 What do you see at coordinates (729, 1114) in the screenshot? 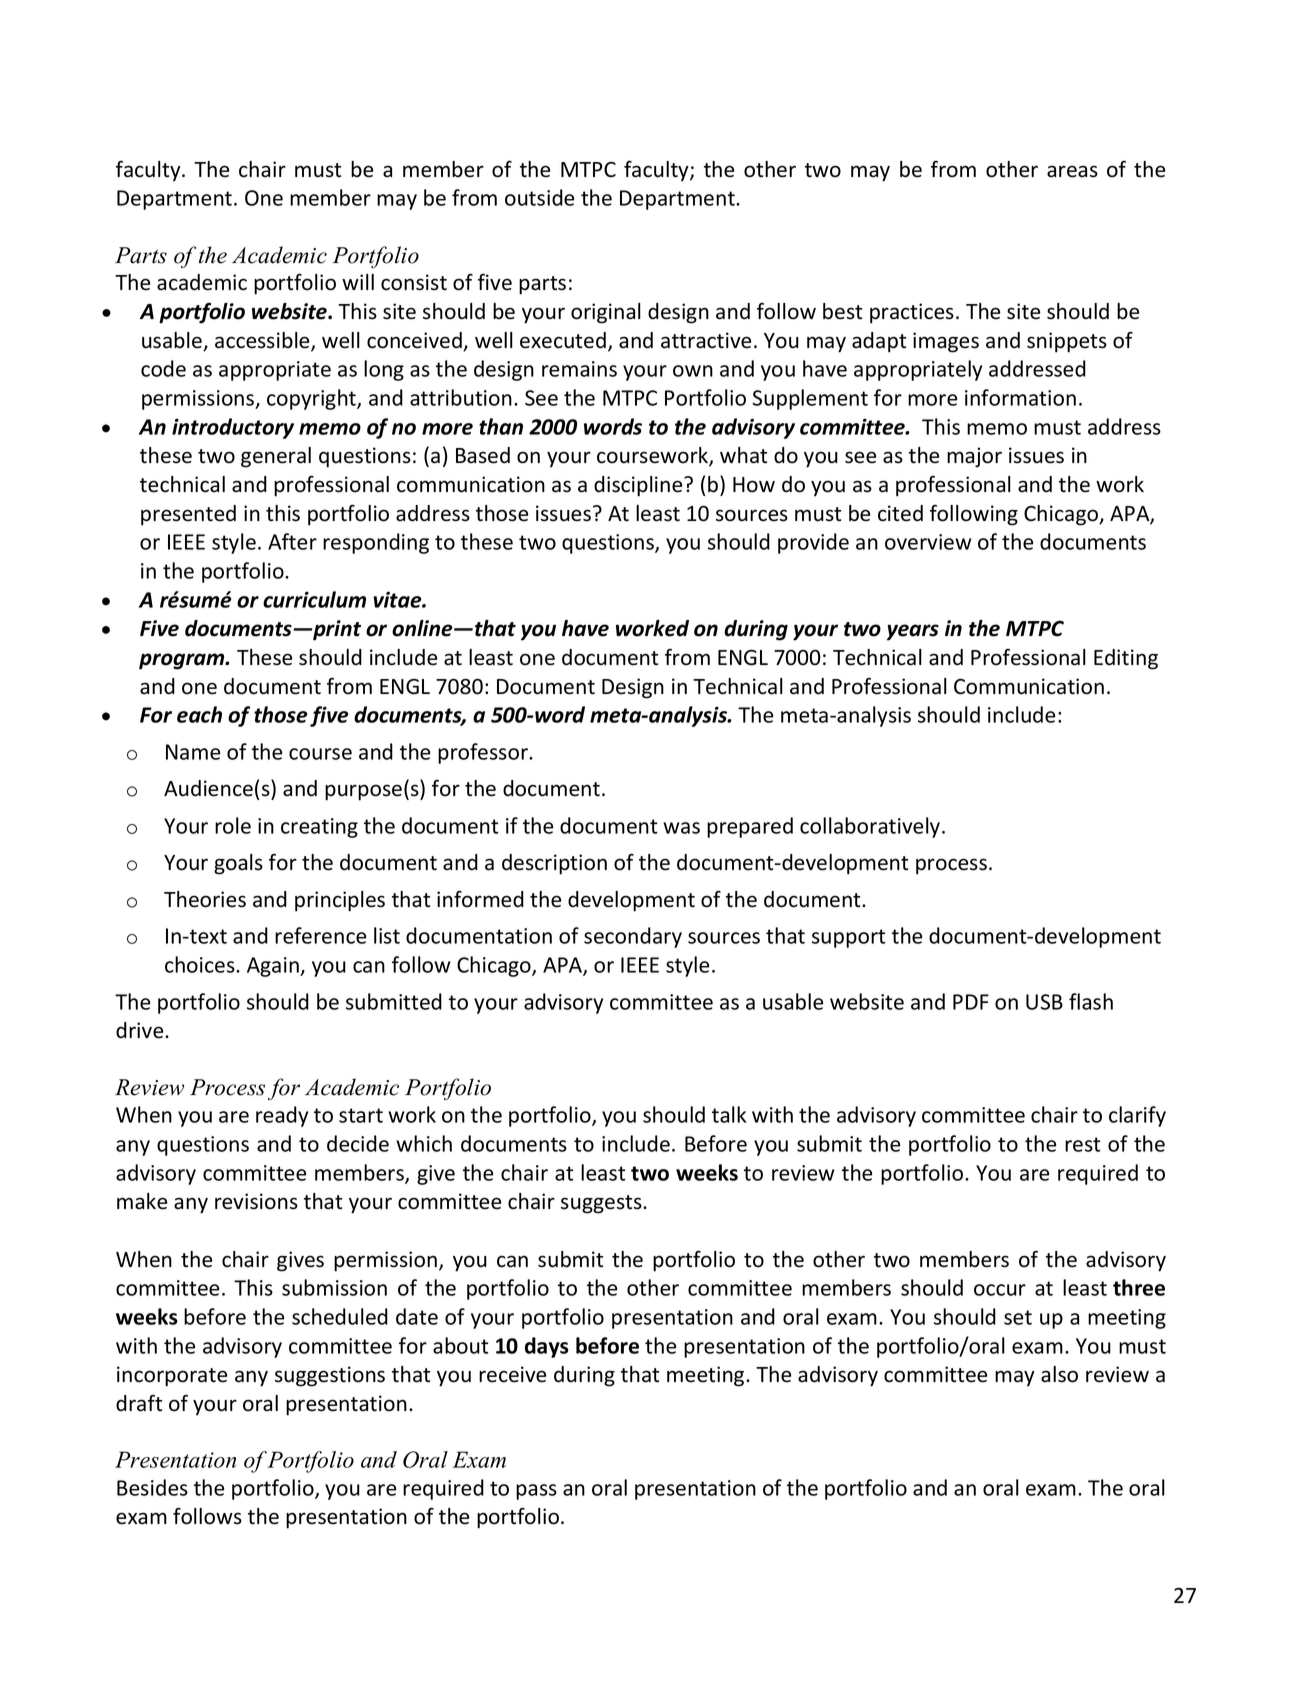
I see `talk` at bounding box center [729, 1114].
